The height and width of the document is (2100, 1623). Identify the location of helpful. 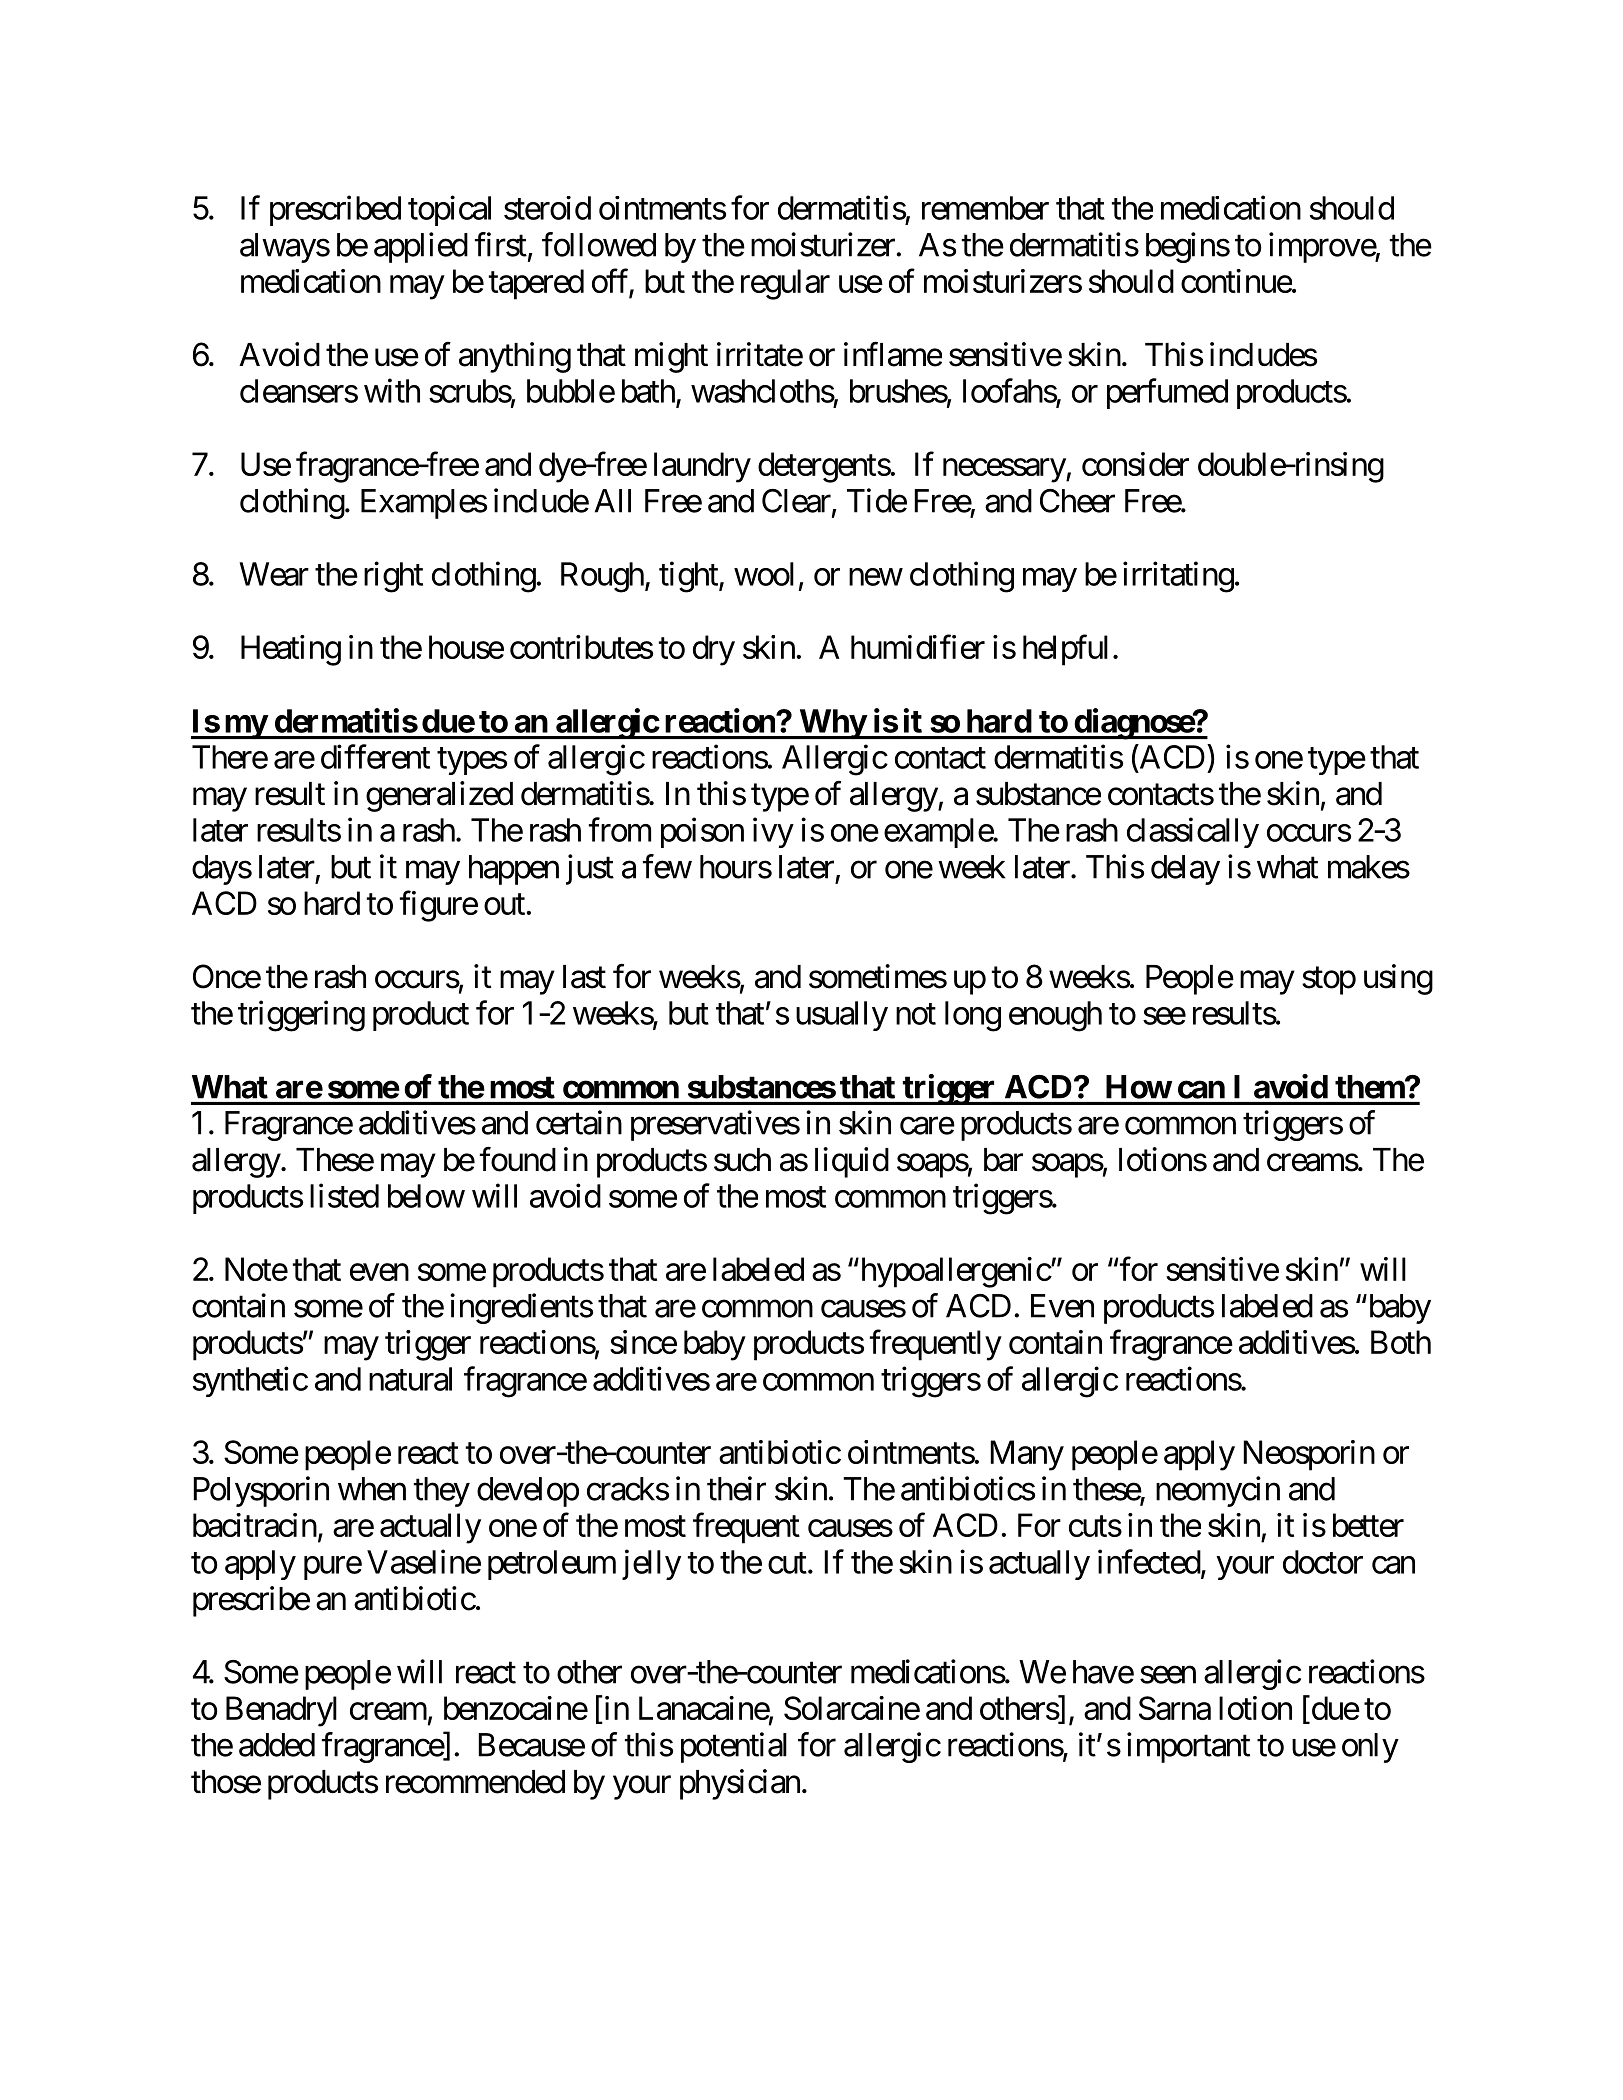
(1065, 650).
